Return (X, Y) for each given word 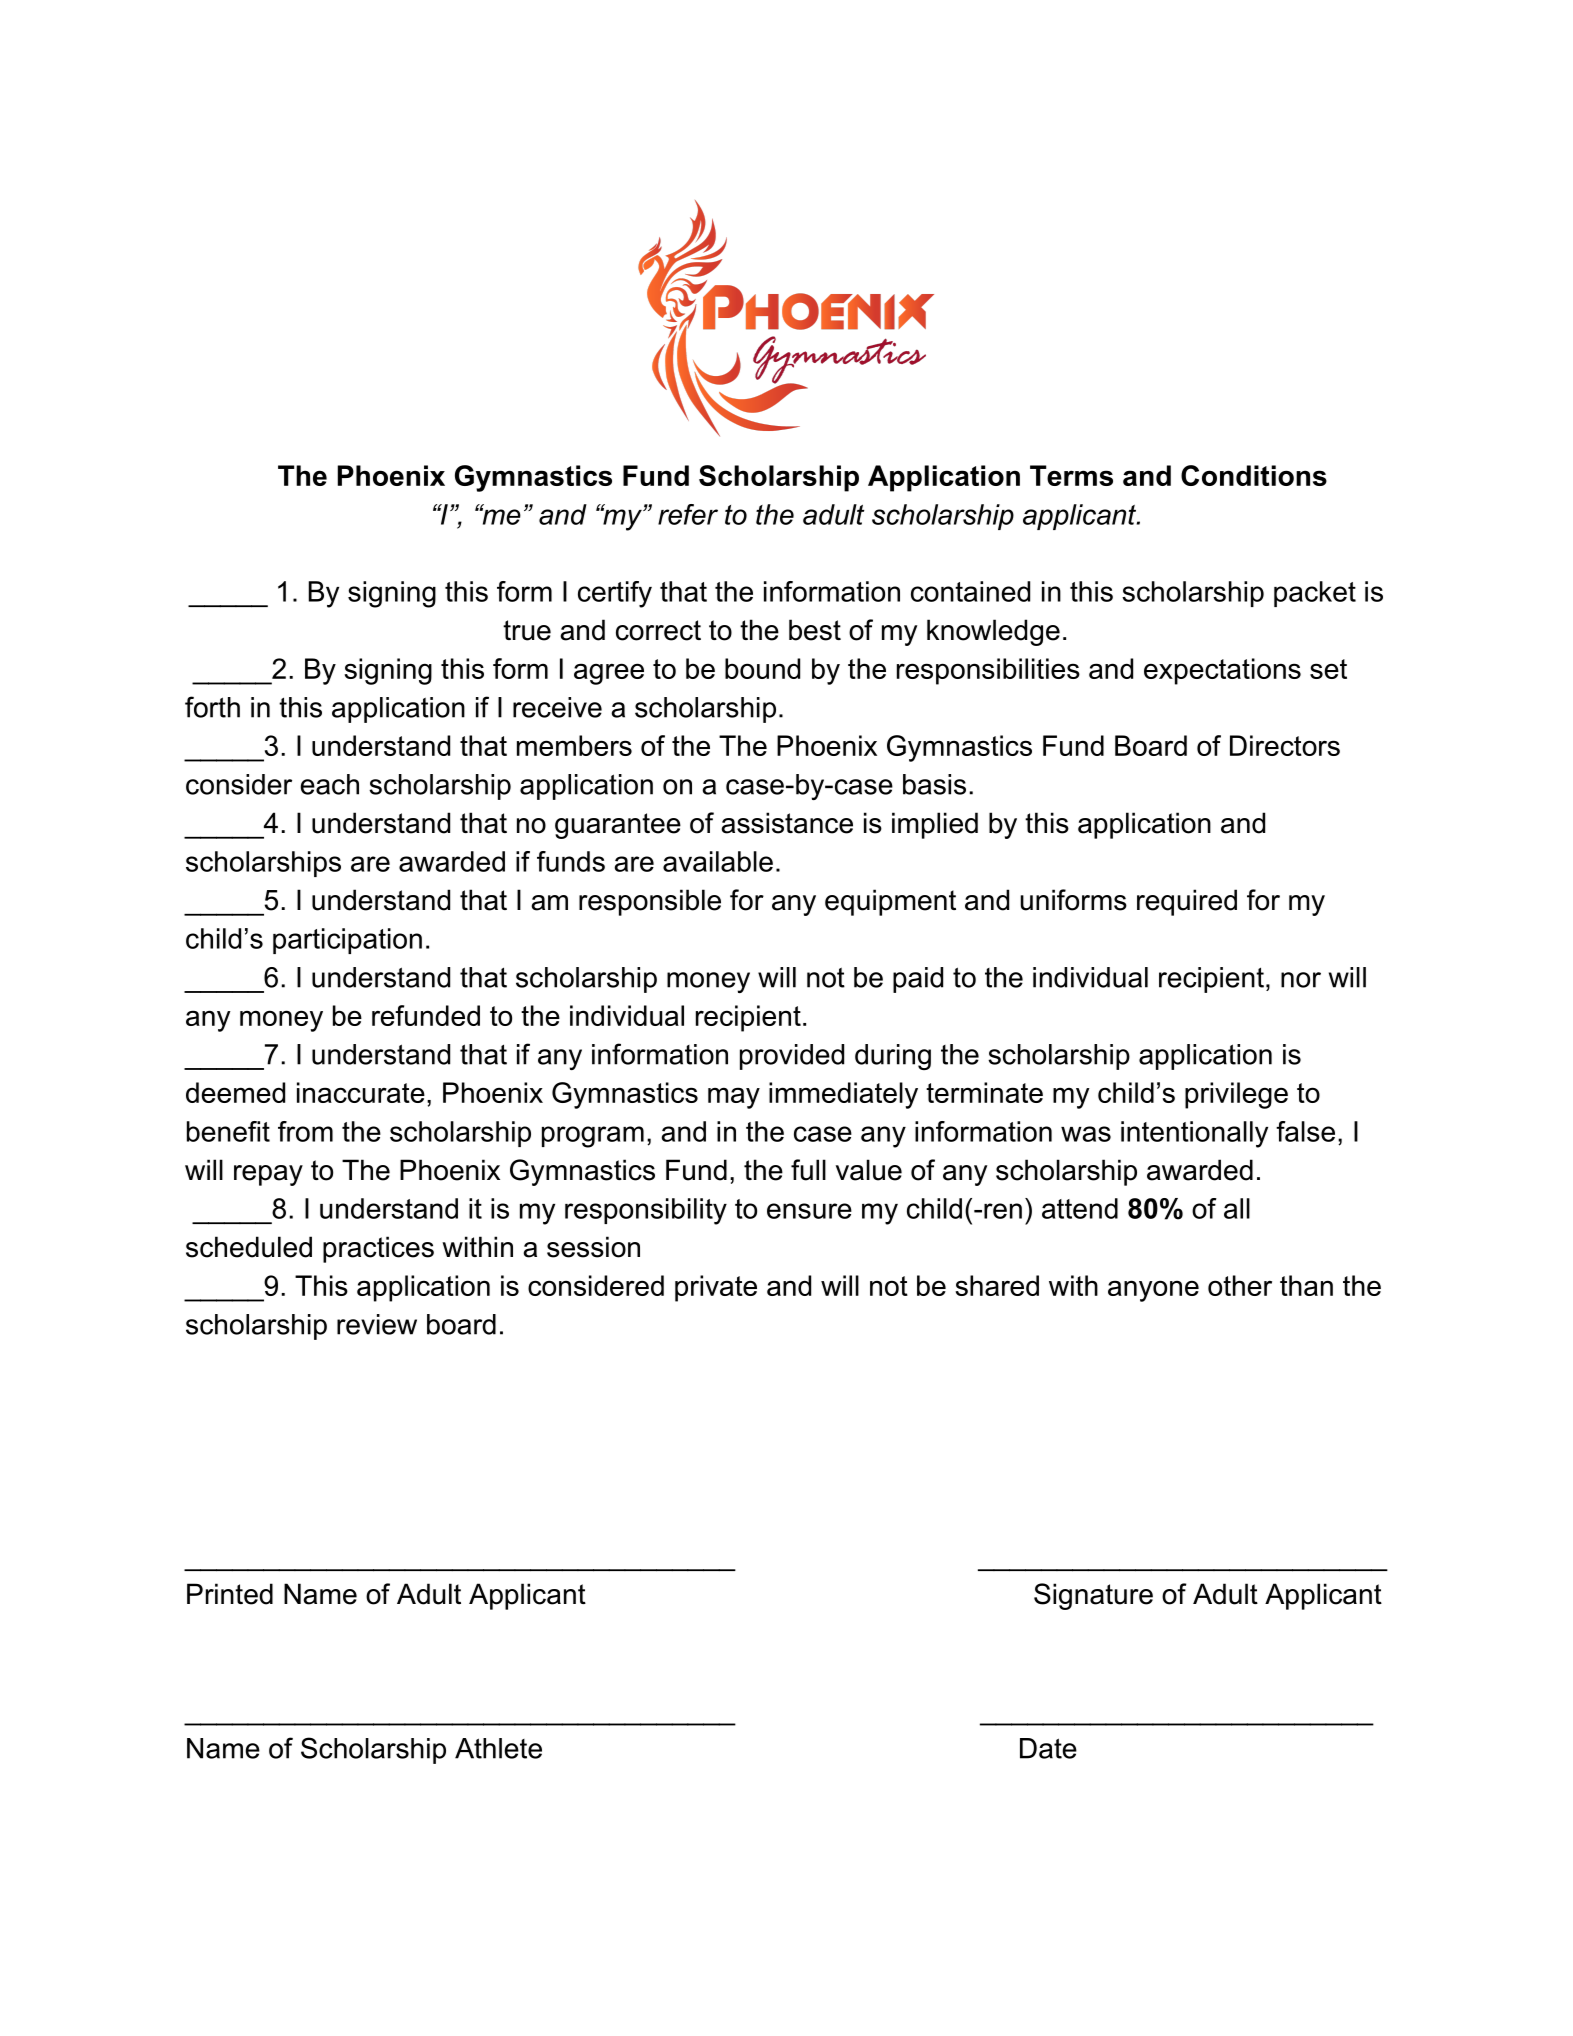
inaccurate (361, 1092)
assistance (787, 823)
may (734, 1098)
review (377, 1324)
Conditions (1254, 475)
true (527, 630)
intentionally (1194, 1134)
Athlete (498, 1748)
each (330, 784)
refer (688, 514)
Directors (1285, 745)
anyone (1153, 1291)
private (716, 1288)
